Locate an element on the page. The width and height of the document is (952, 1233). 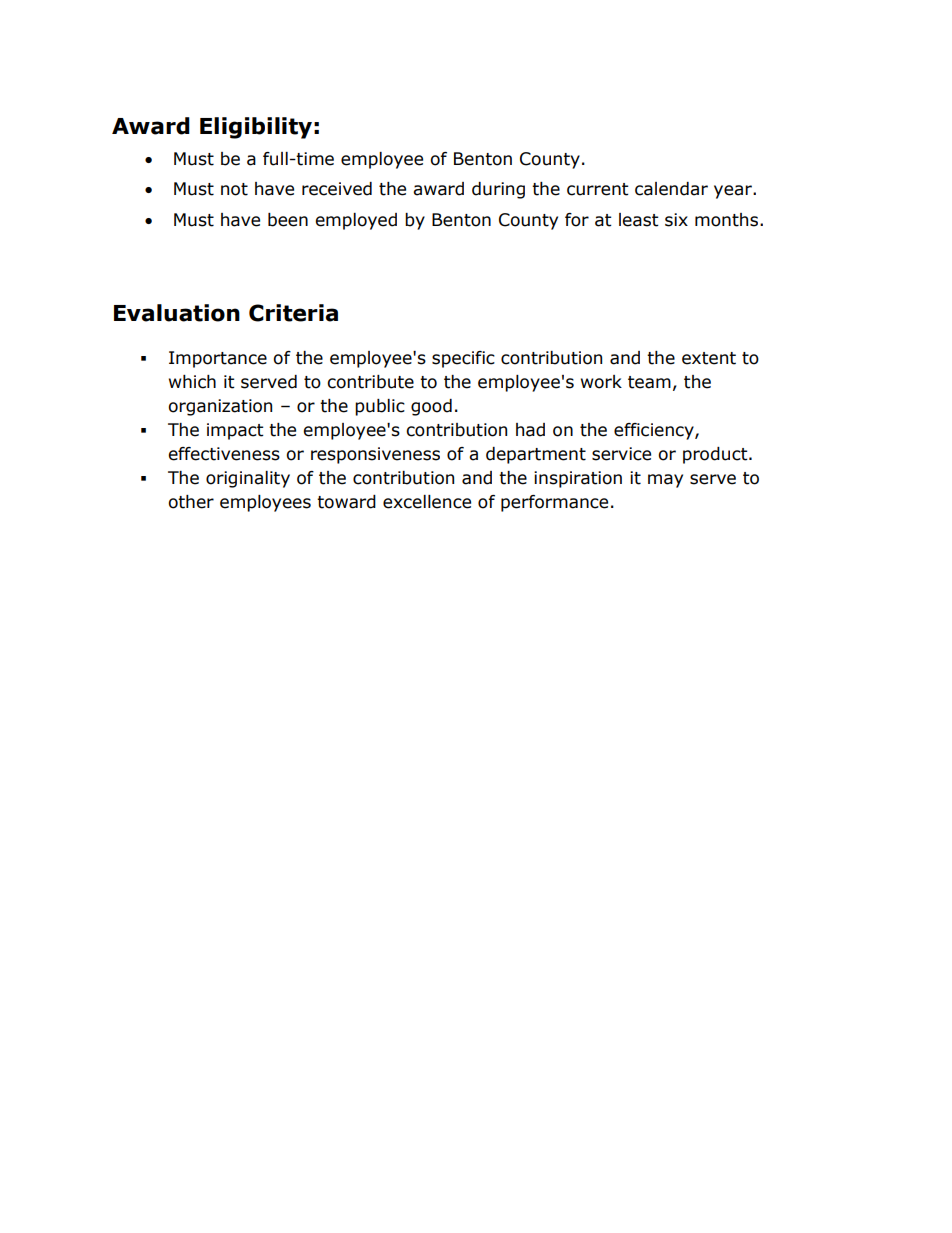
efficiency is located at coordinates (655, 431).
